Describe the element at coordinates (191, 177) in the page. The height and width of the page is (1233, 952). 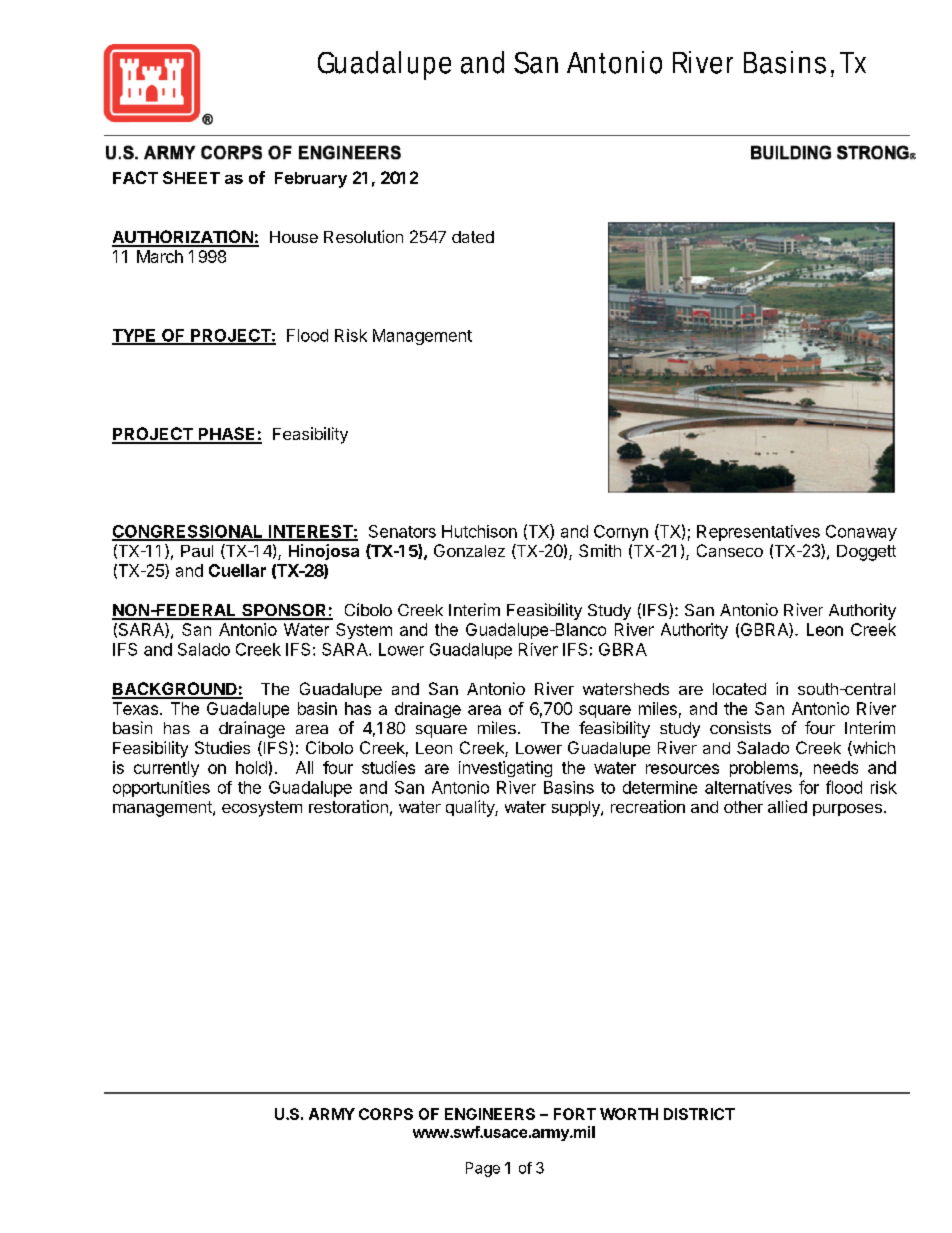
I see `SHEET` at that location.
